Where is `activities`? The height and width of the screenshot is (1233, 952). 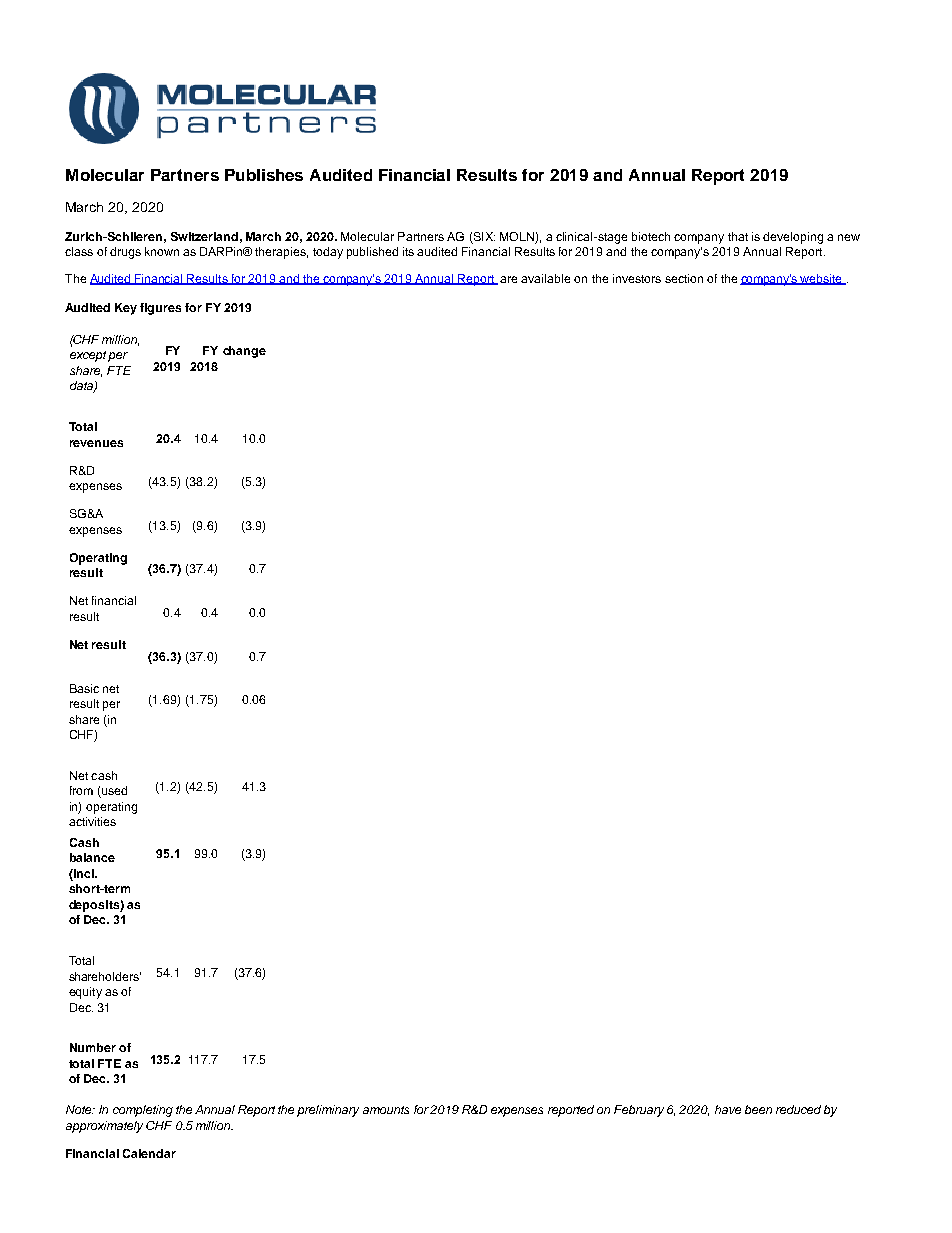 activities is located at coordinates (92, 821).
